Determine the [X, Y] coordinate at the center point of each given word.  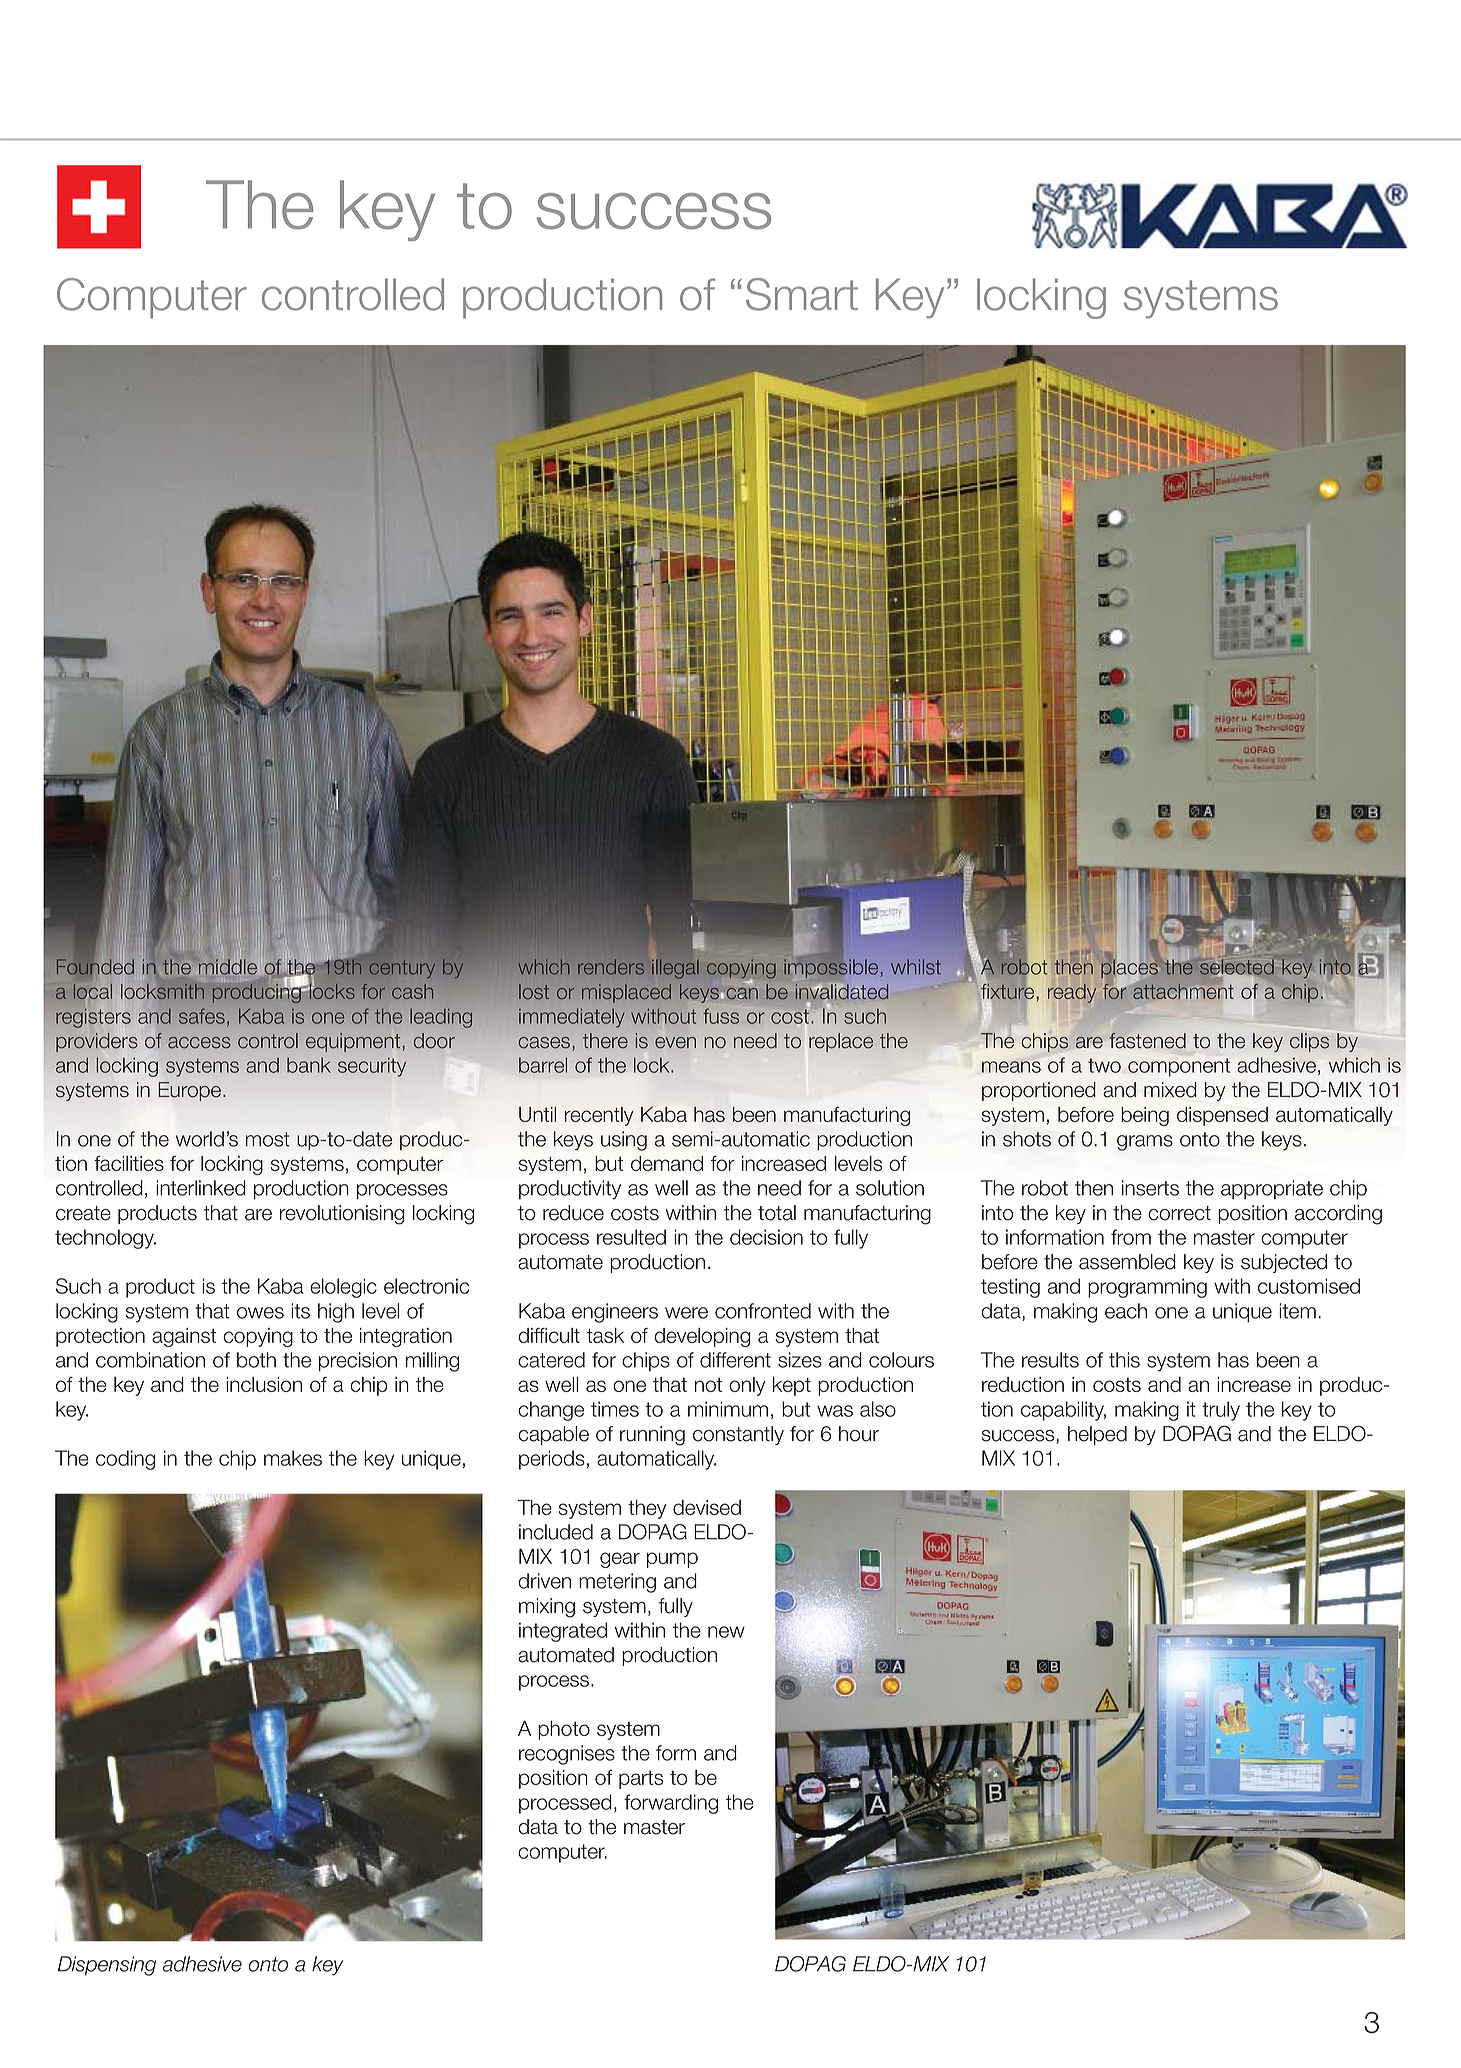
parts [641, 1779]
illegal [675, 969]
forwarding [671, 1804]
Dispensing [107, 1966]
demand [667, 1163]
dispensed [1222, 1116]
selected [1237, 968]
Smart [802, 294]
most [267, 1139]
